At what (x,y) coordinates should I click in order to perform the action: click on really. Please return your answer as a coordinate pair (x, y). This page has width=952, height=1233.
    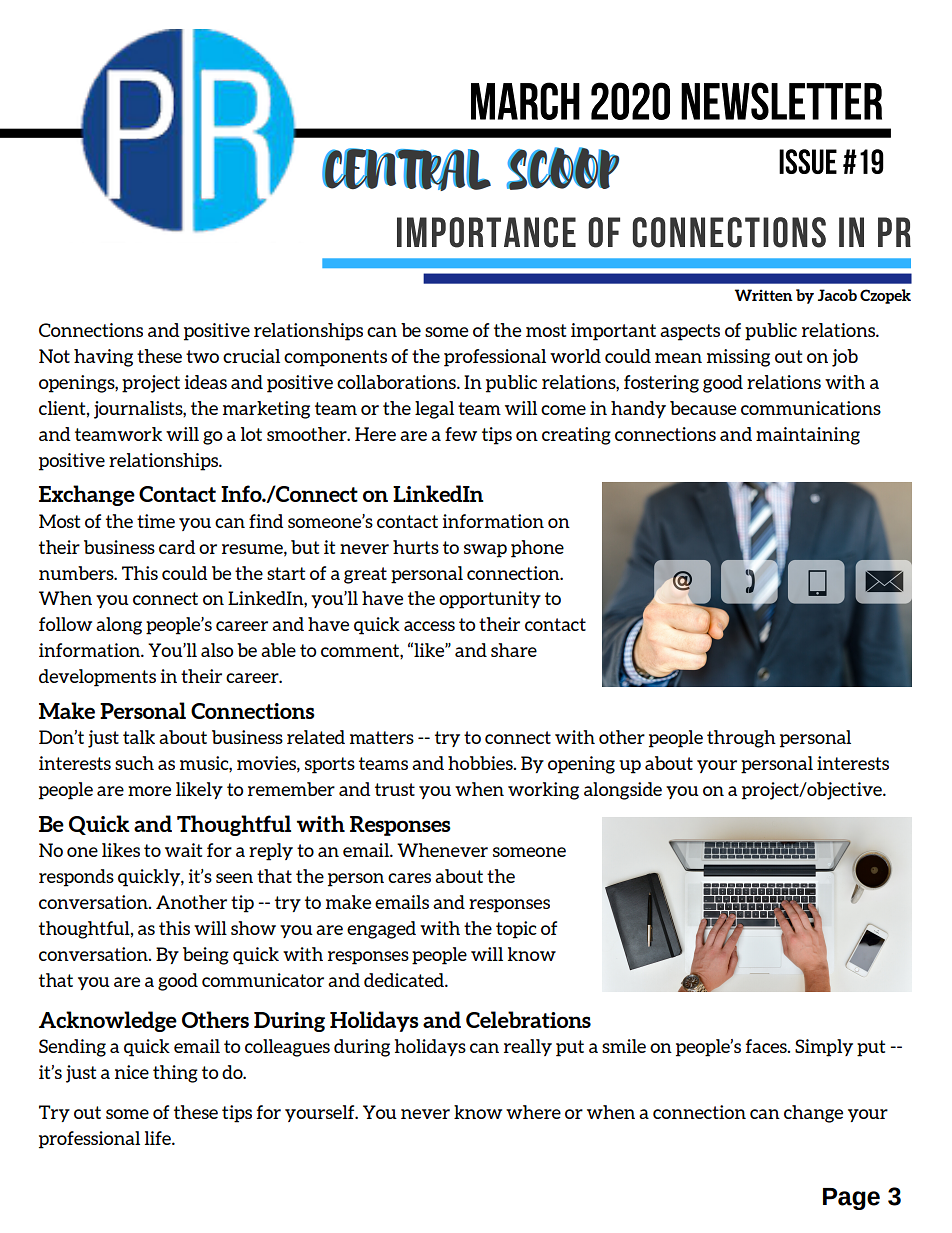
    Looking at the image, I should click on (528, 1047).
